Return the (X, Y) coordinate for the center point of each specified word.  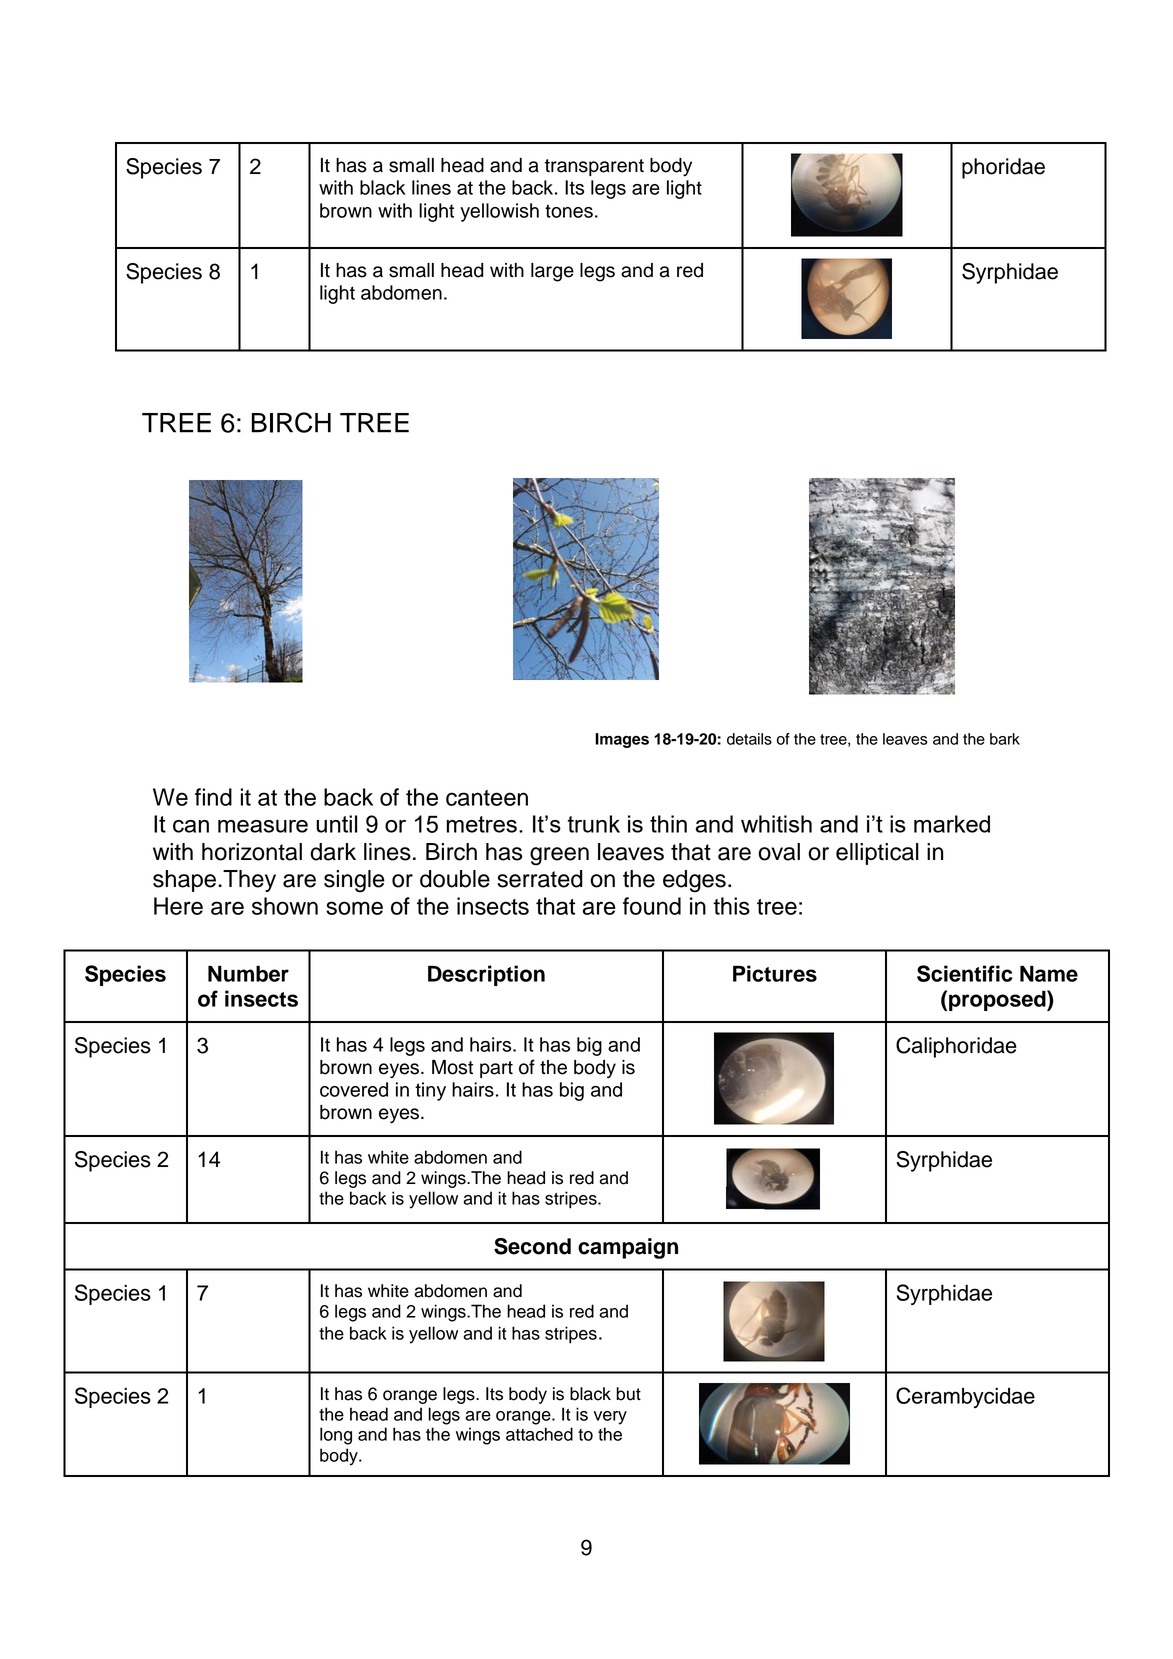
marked (952, 824)
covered (354, 1089)
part (496, 1069)
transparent (594, 167)
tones (569, 211)
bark (1005, 739)
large (552, 272)
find (213, 797)
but (628, 1394)
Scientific (965, 973)
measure (263, 826)
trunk (594, 824)
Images (622, 740)
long (336, 1436)
